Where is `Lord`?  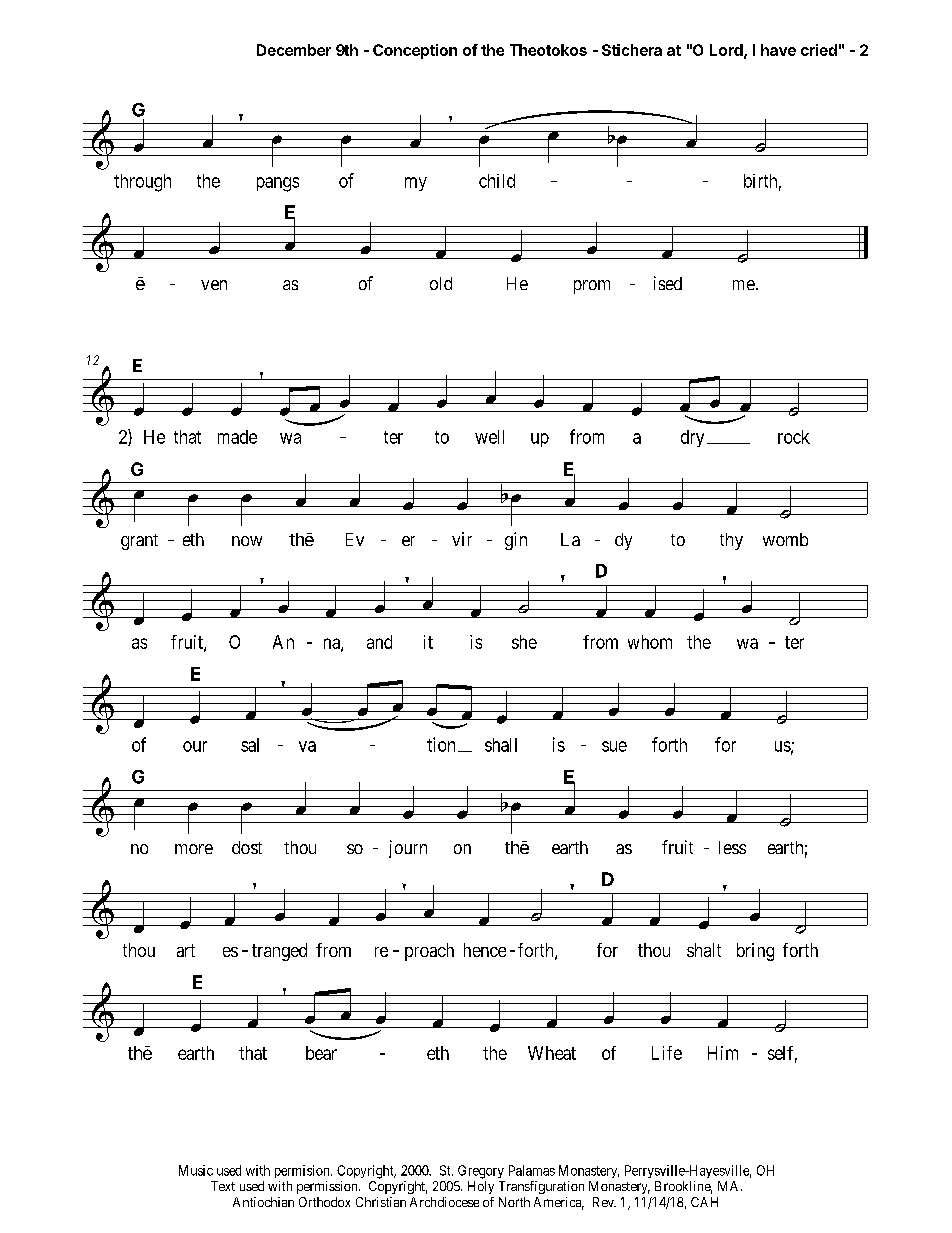 Lord is located at coordinates (727, 51).
